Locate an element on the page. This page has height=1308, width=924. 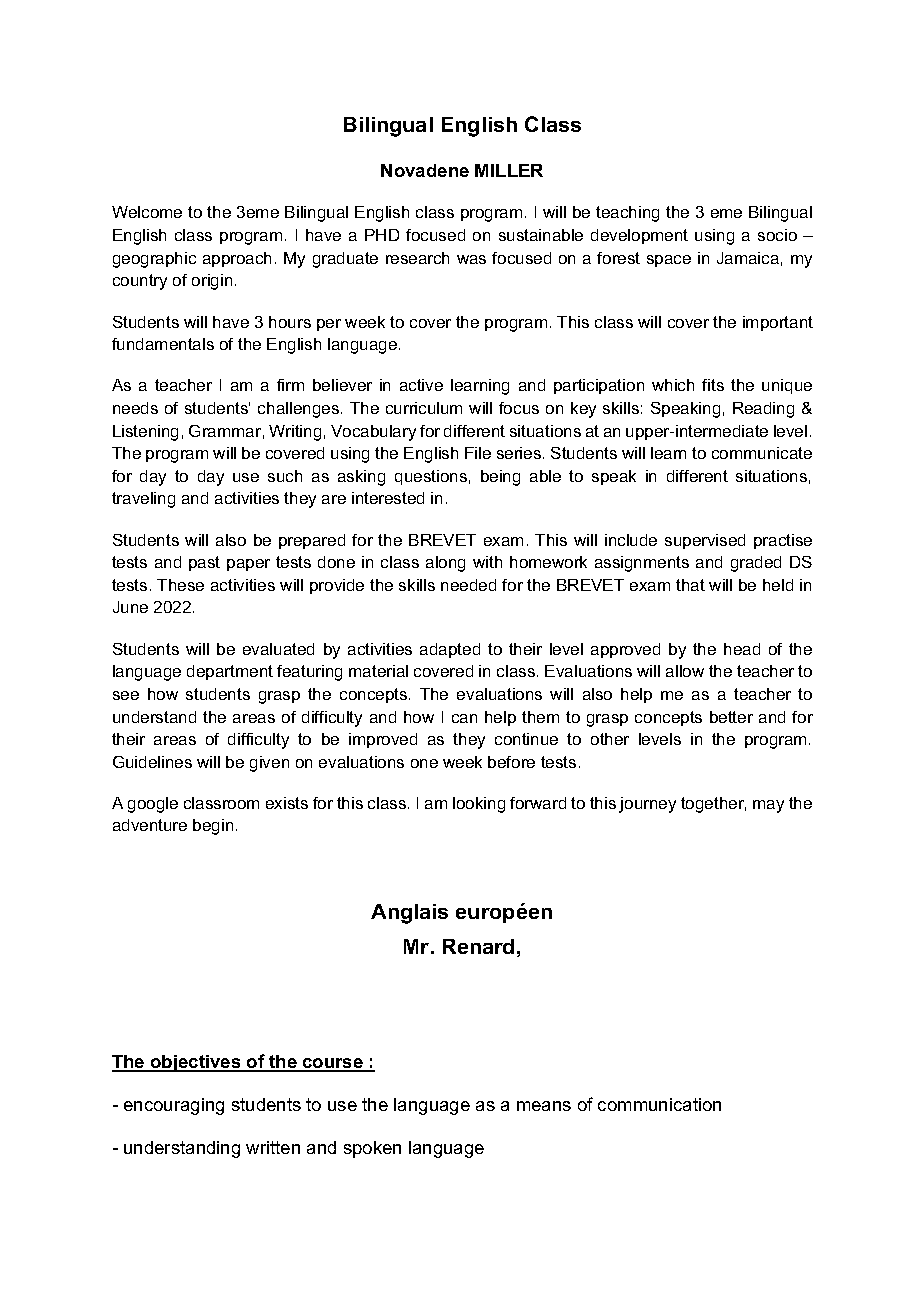
encouraging is located at coordinates (174, 1106).
